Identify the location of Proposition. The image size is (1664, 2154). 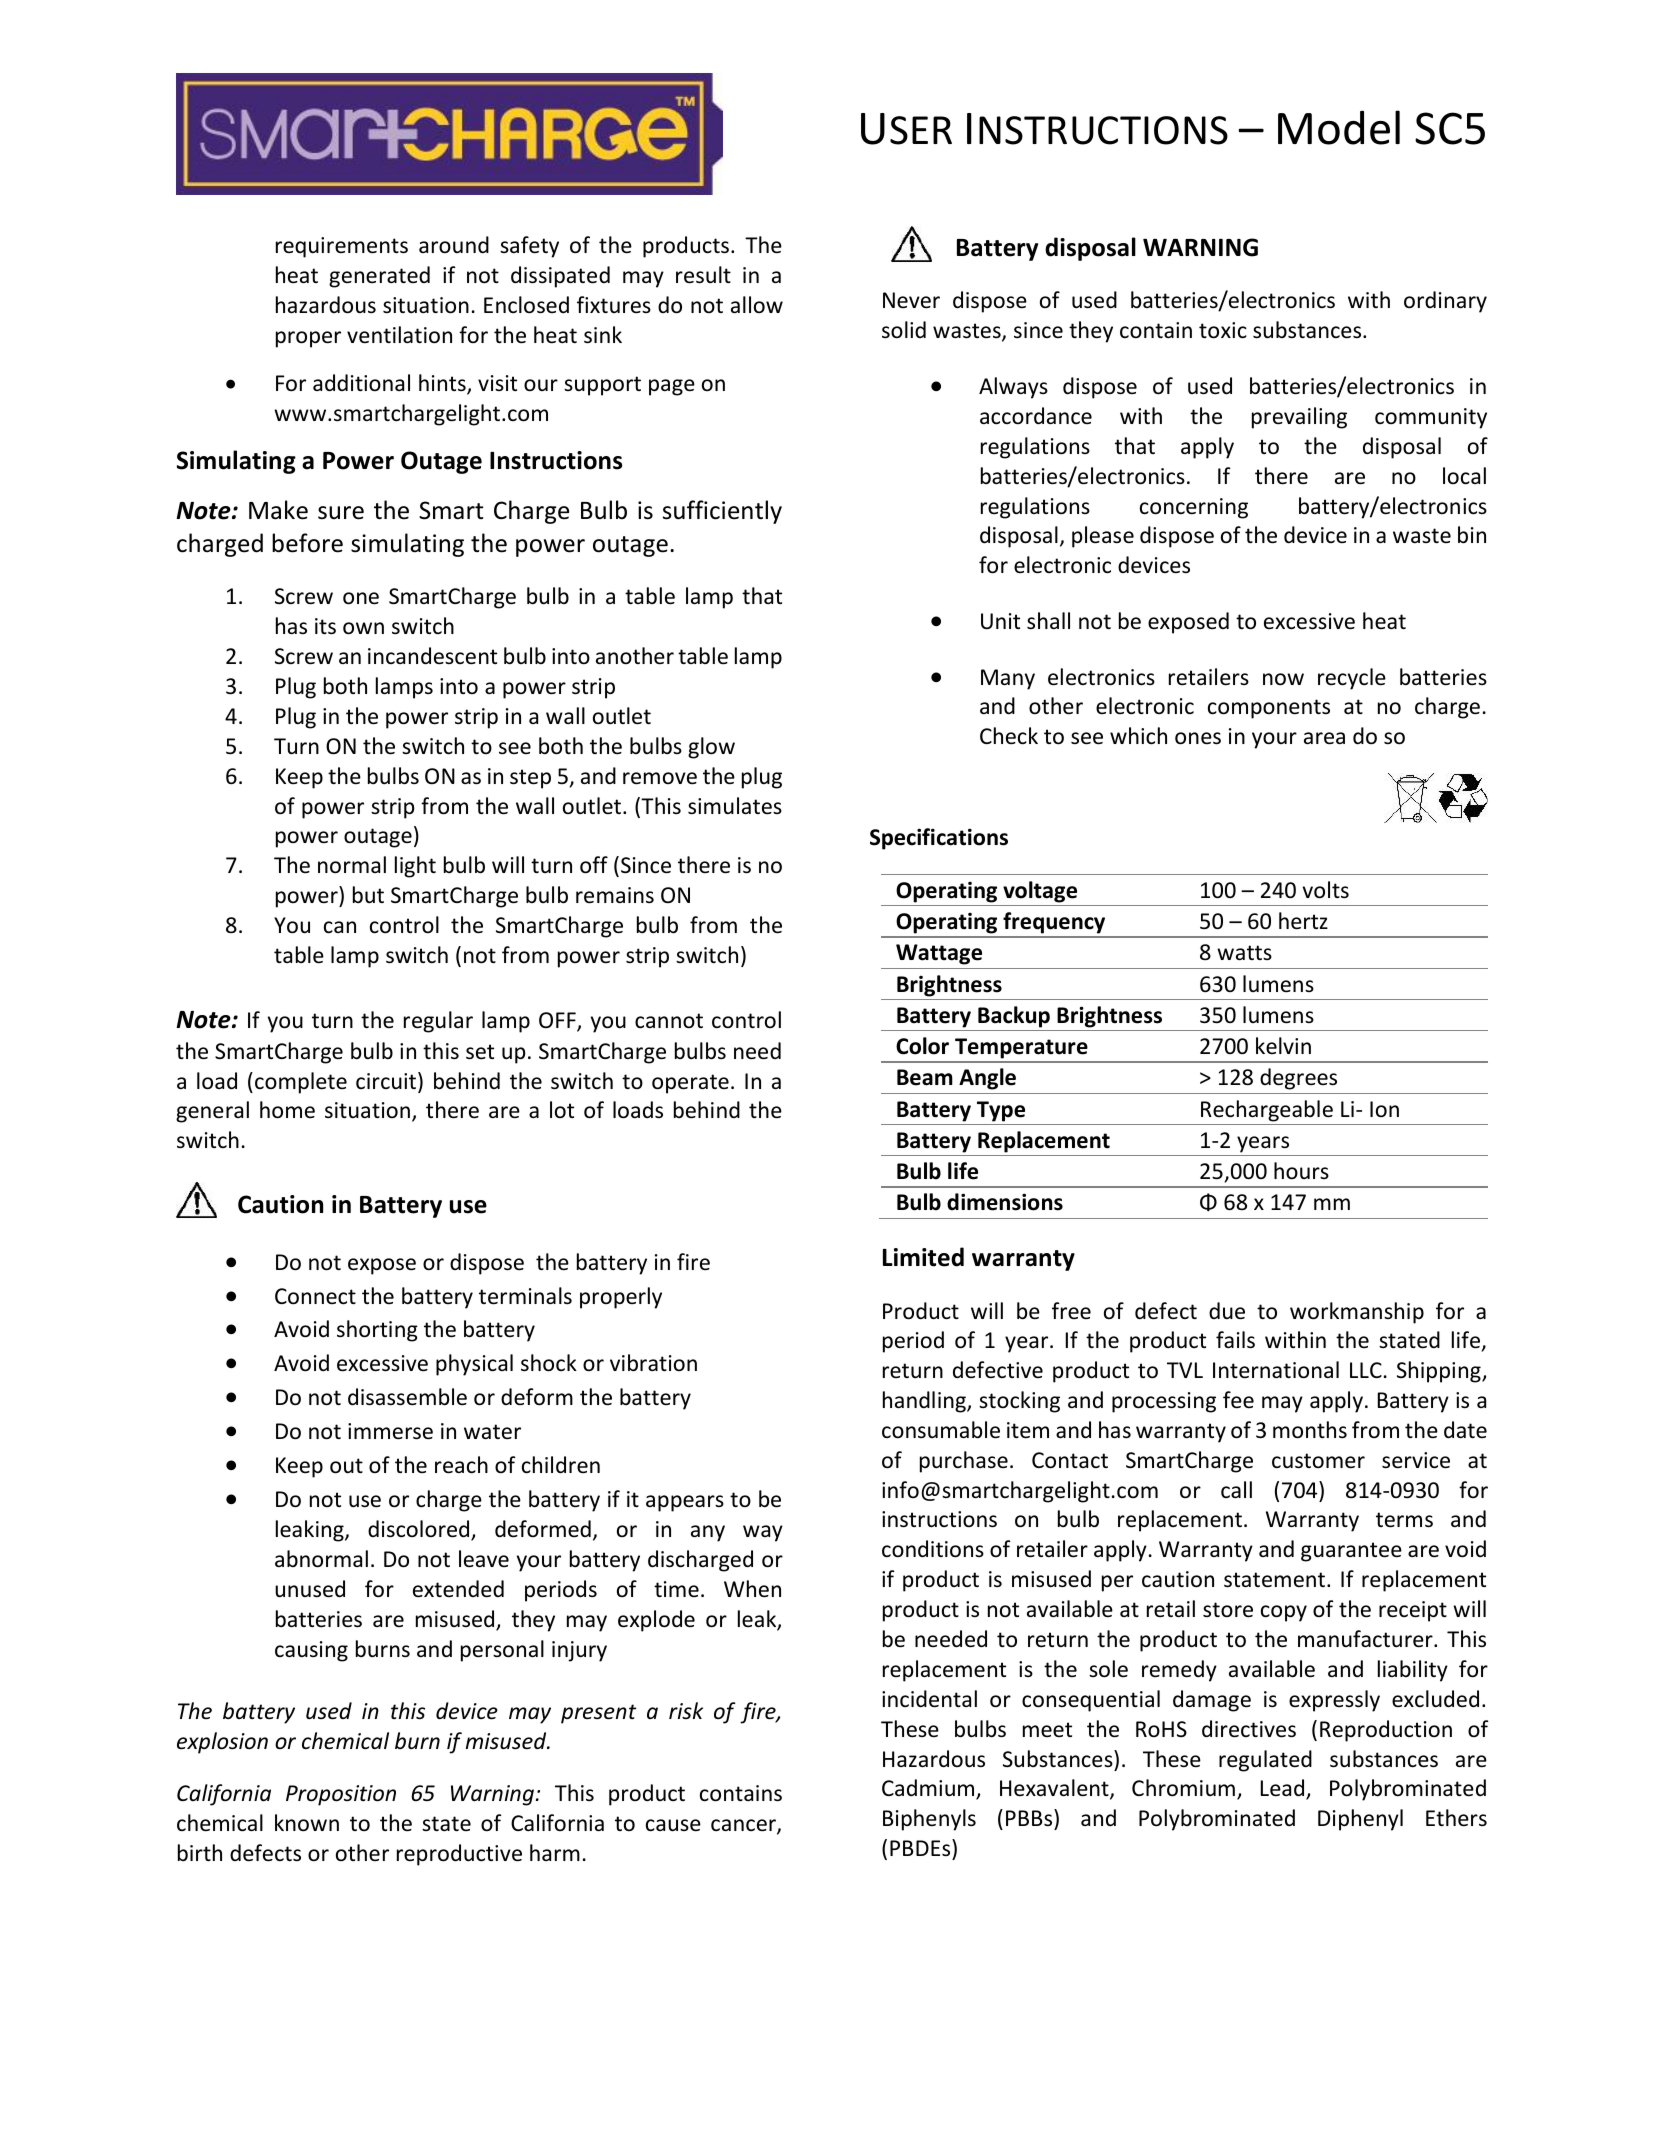
(341, 1795).
